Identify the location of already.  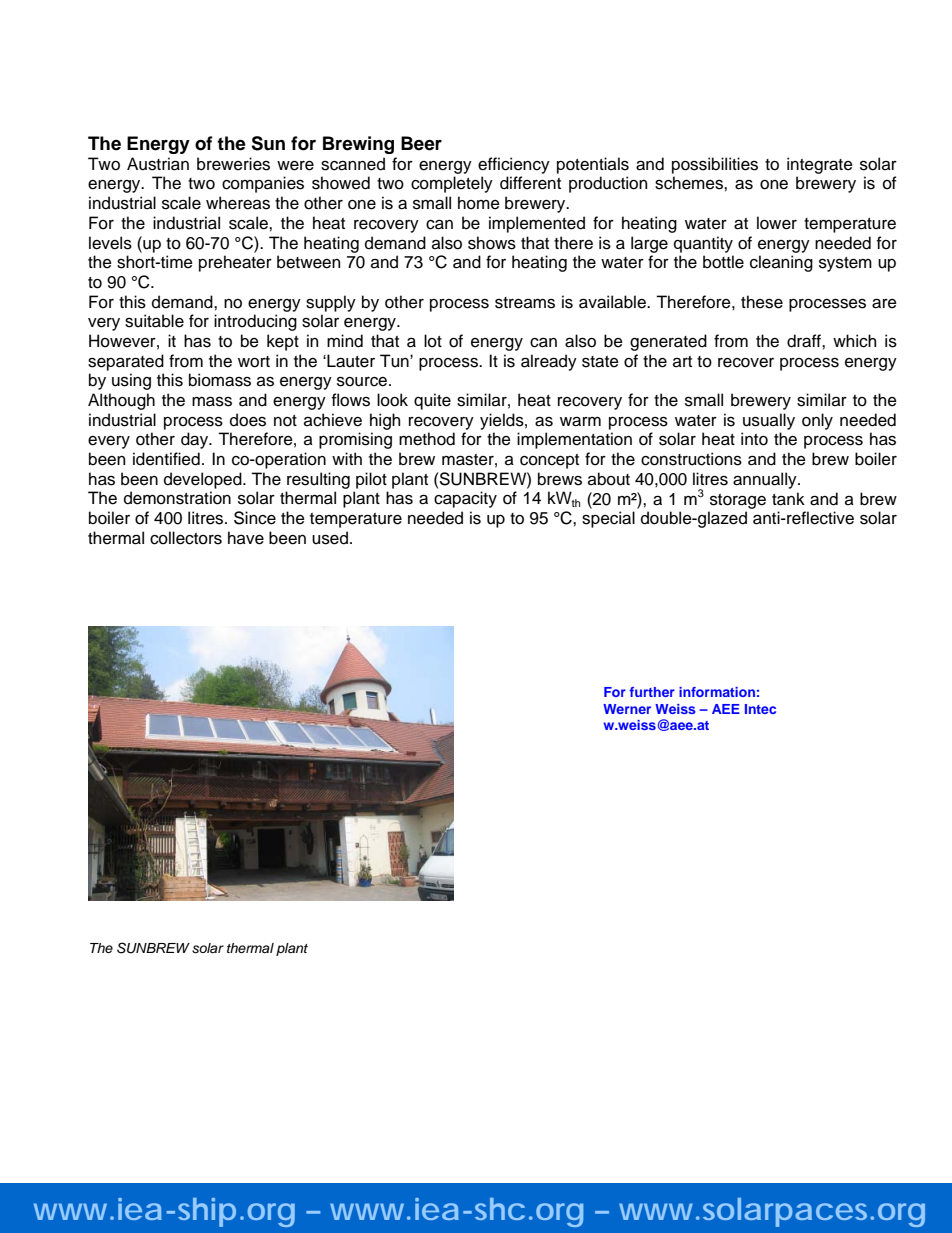
(549, 362).
